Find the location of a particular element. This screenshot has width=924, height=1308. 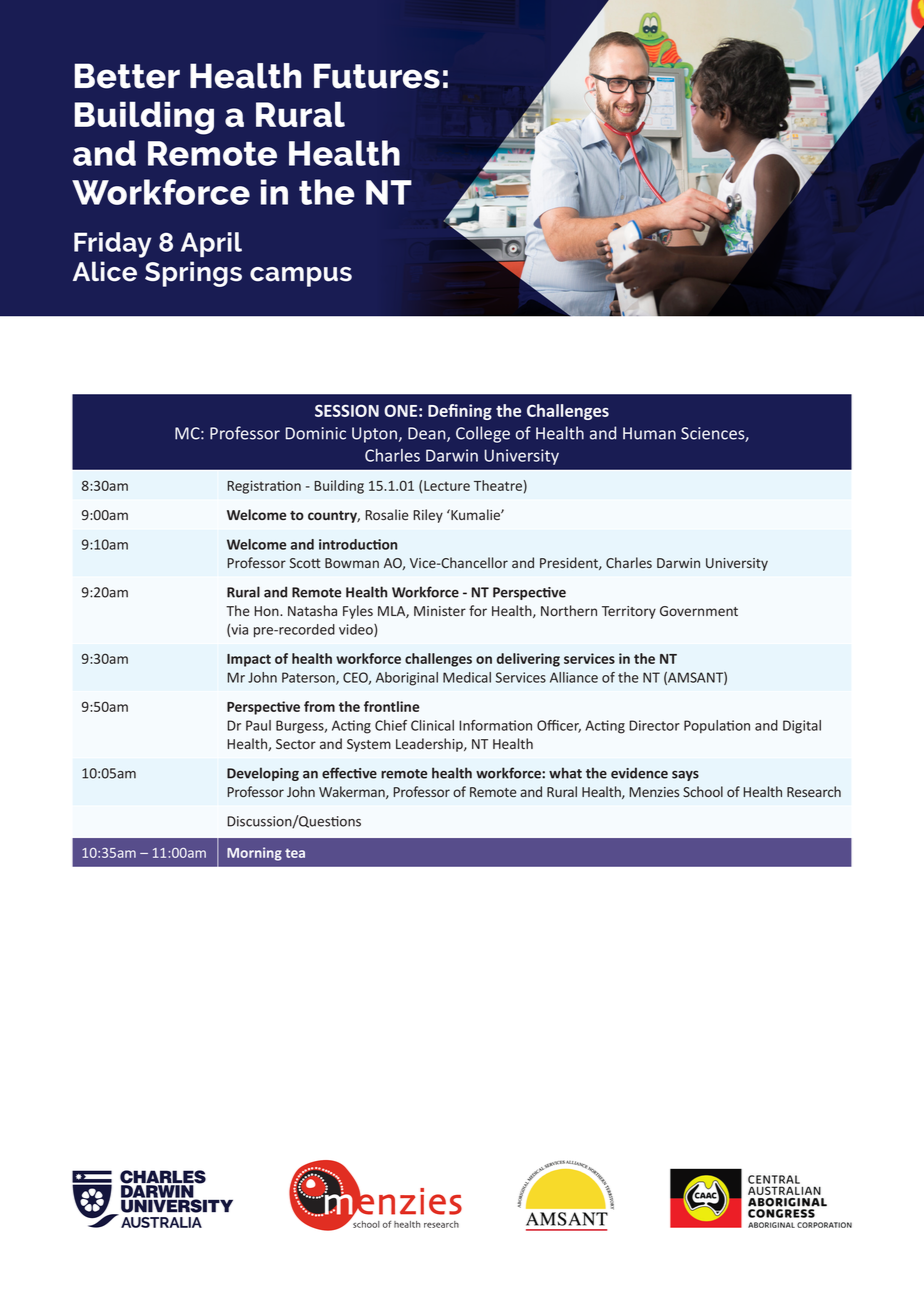

Better is located at coordinates (127, 76).
